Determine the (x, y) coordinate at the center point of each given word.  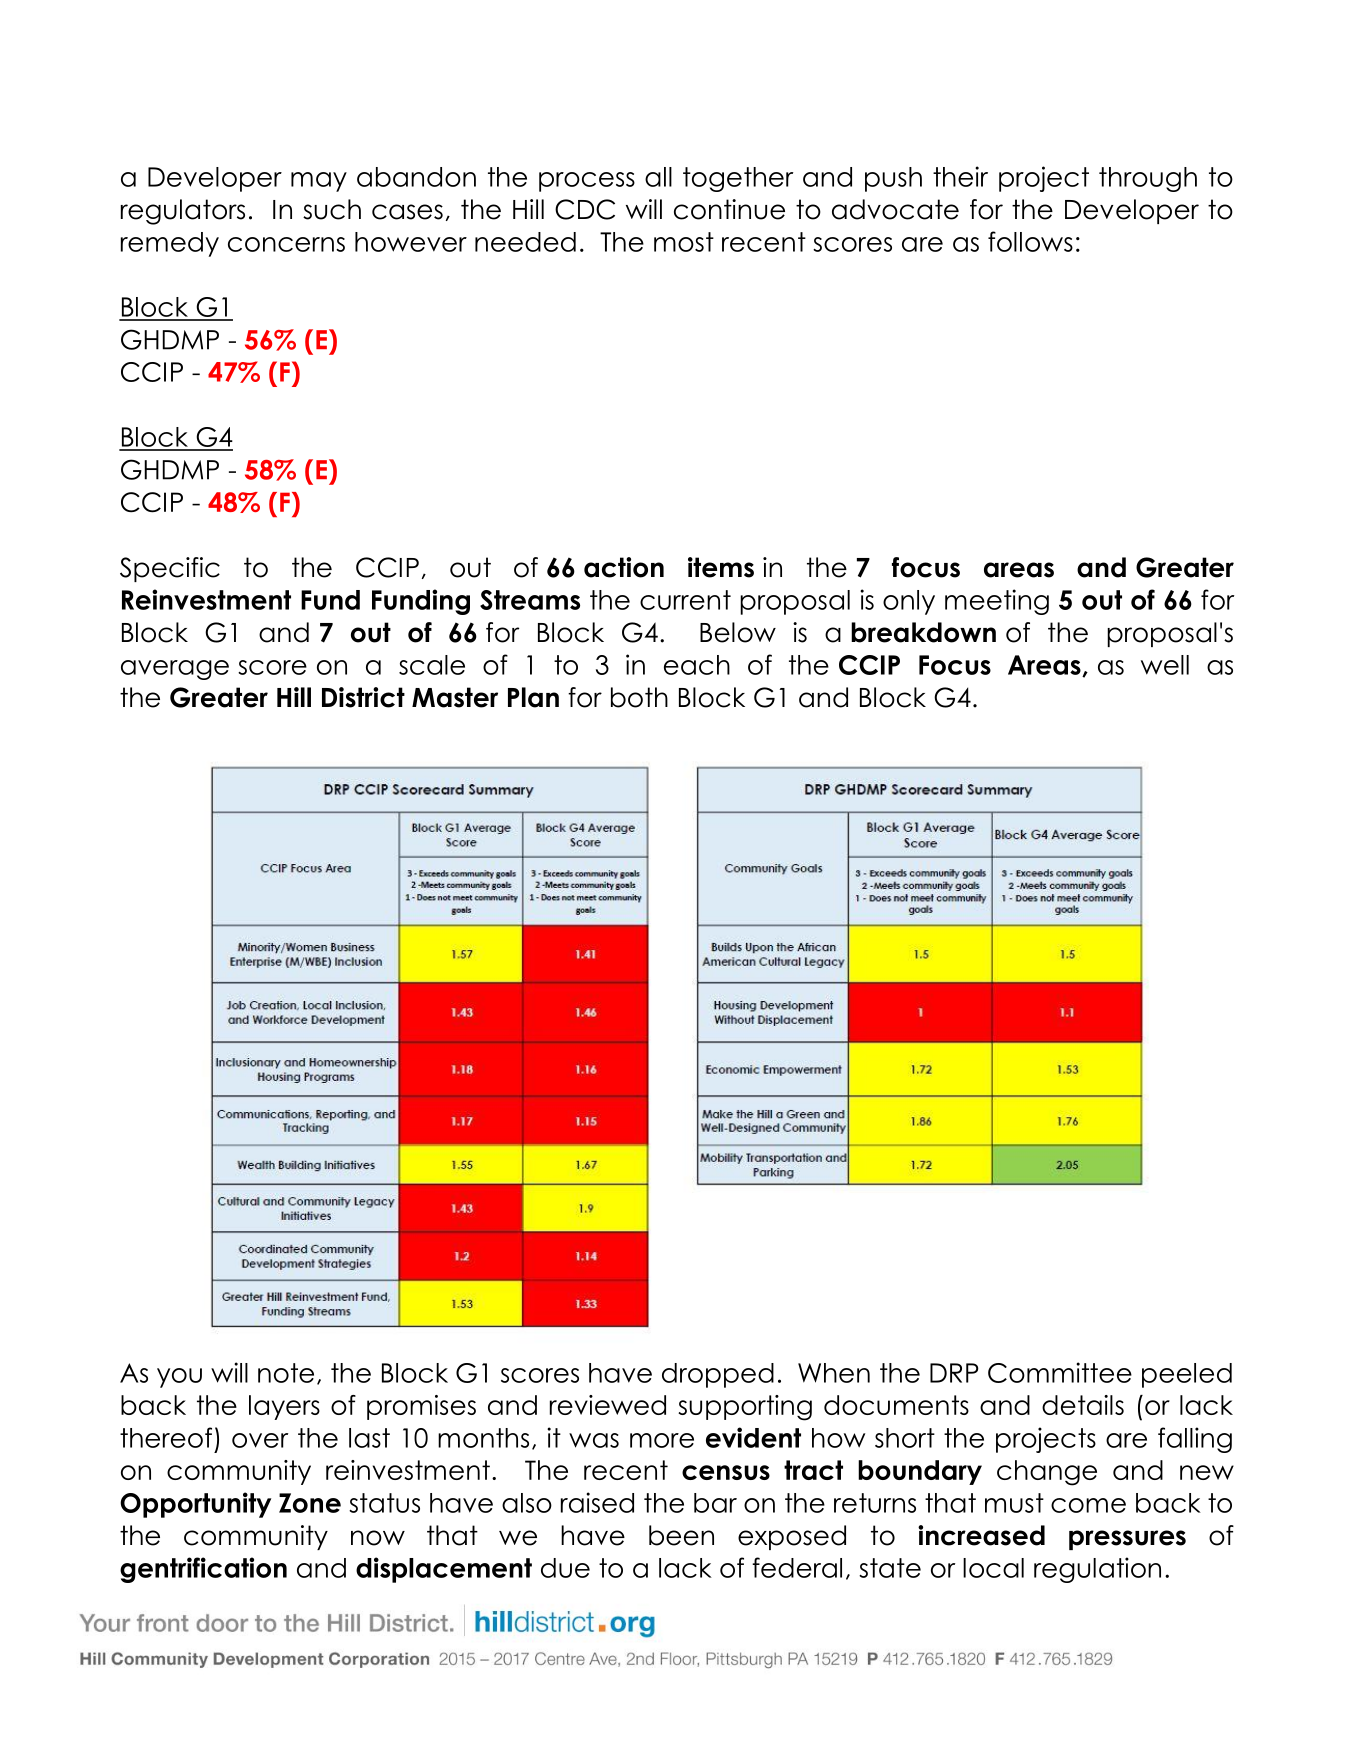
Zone (310, 1503)
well (1165, 665)
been (681, 1535)
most (684, 242)
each (697, 665)
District (363, 697)
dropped (718, 1375)
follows (1030, 241)
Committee (1060, 1372)
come (1088, 1505)
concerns (286, 244)
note (286, 1373)
